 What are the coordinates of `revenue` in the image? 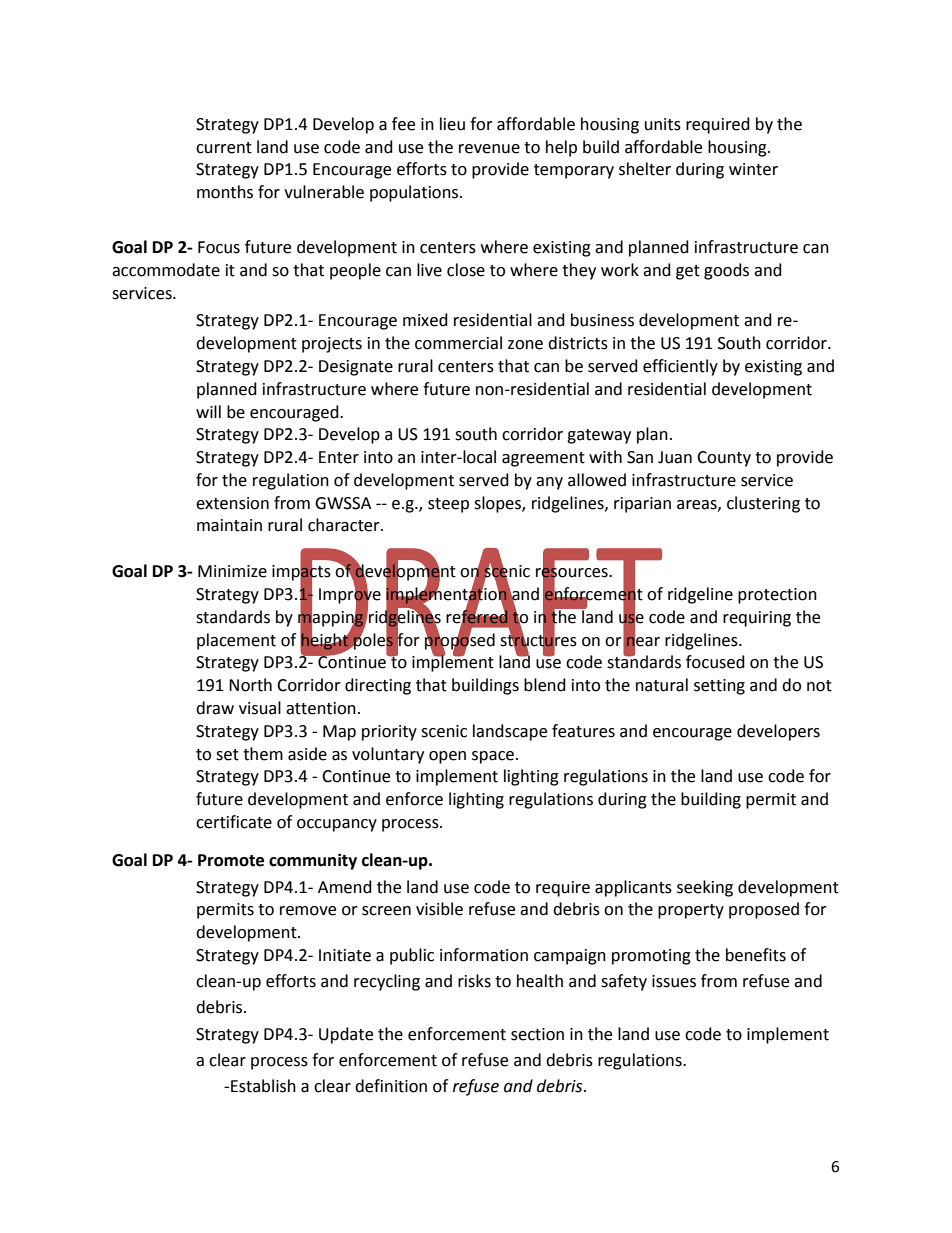 It's located at (489, 149).
